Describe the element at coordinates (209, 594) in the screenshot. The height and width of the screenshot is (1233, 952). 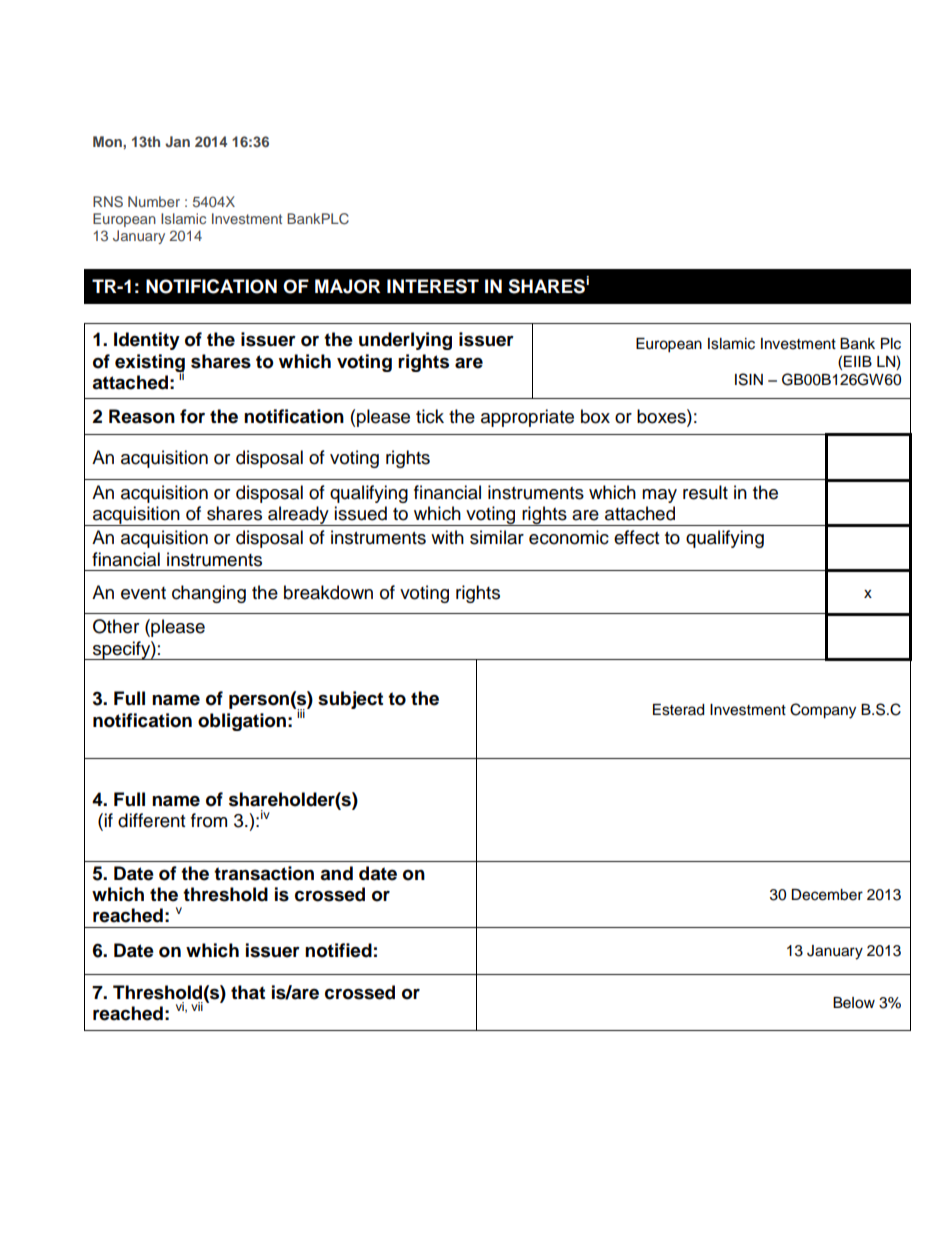
I see `changing` at that location.
